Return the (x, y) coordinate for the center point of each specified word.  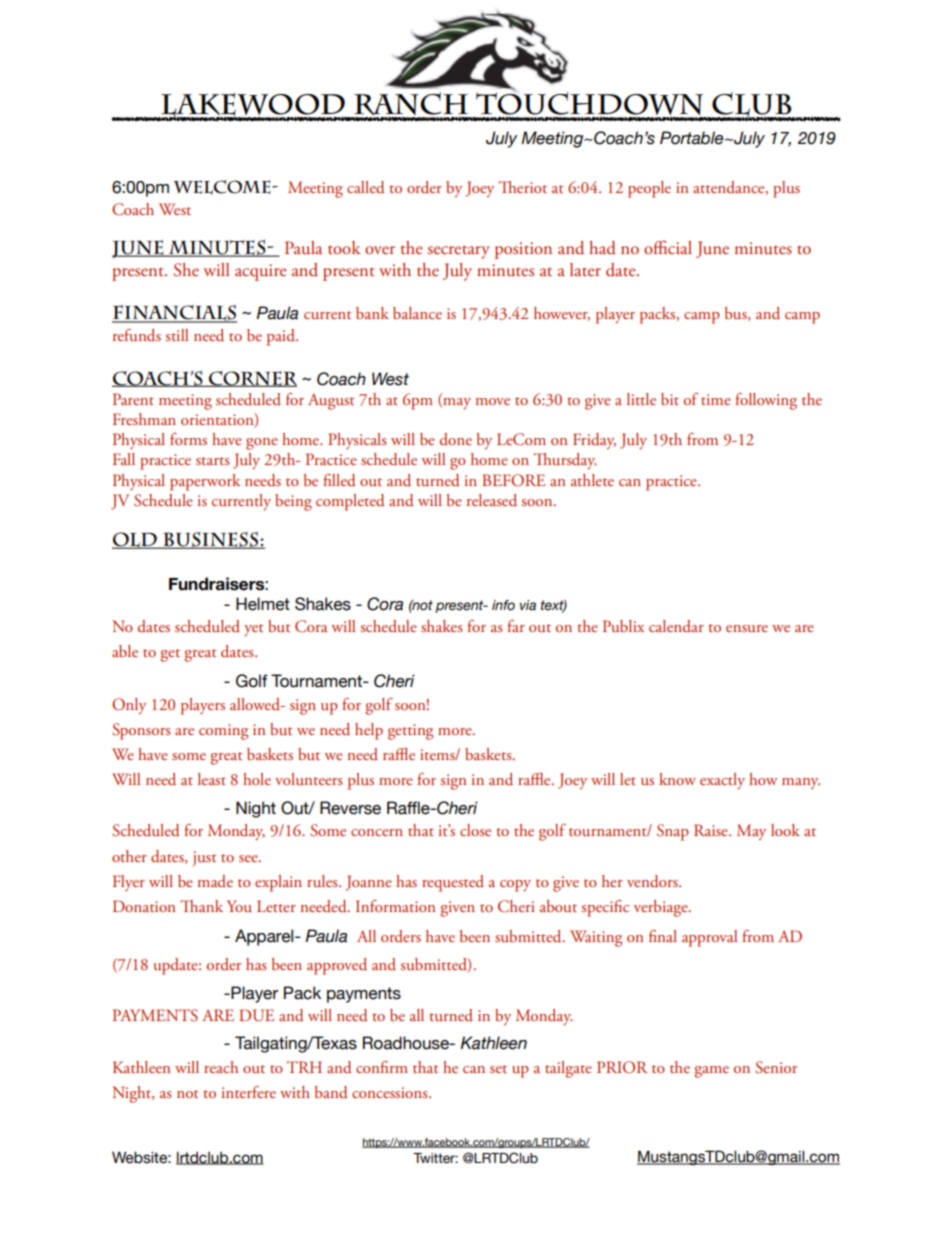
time (716, 399)
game (711, 1072)
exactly (722, 781)
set (498, 1069)
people (649, 189)
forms (188, 439)
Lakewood (253, 106)
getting (410, 732)
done (456, 439)
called (365, 187)
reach (221, 1067)
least (212, 779)
